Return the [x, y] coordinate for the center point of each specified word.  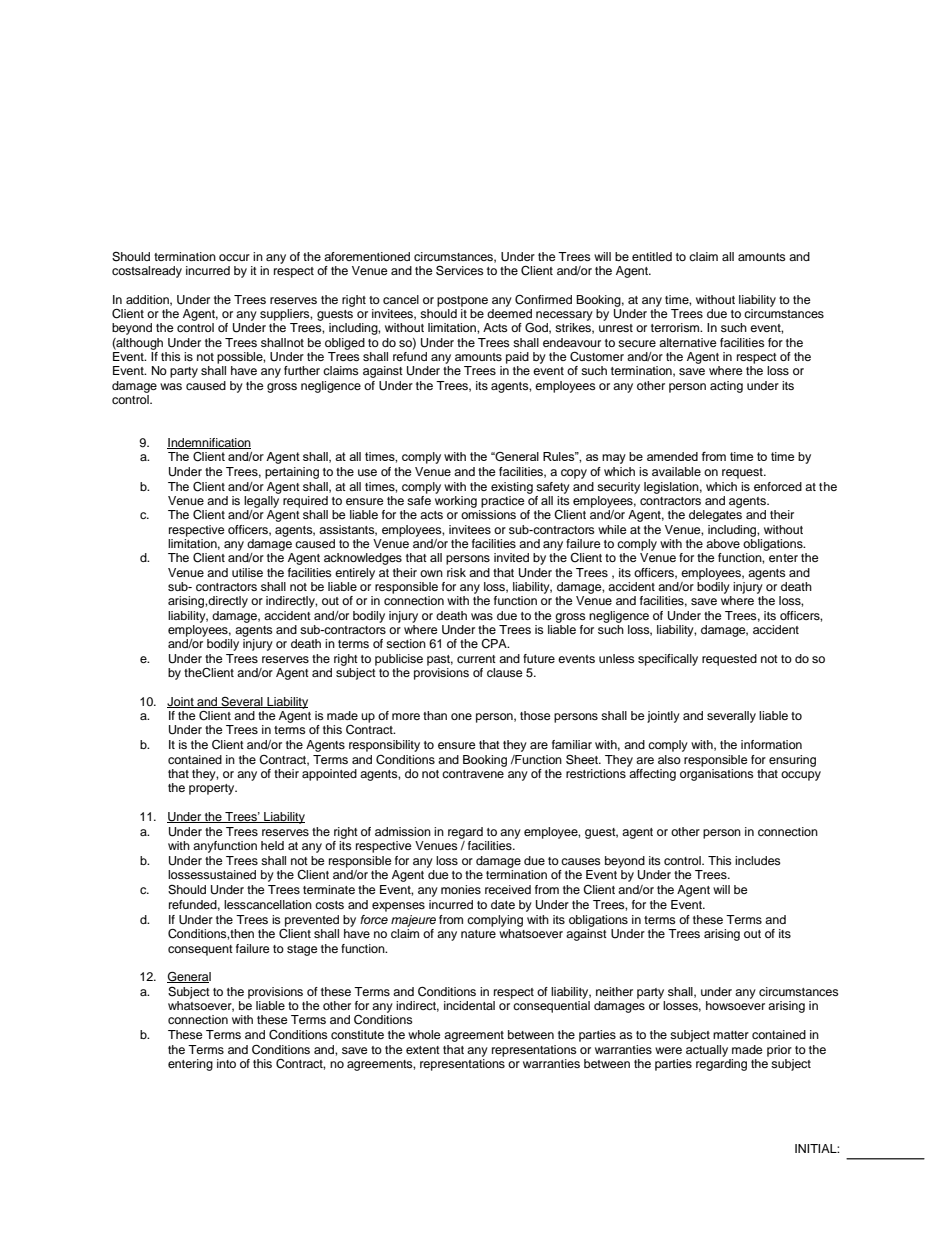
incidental [469, 1005]
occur [234, 257]
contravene [473, 774]
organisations [717, 775]
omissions [488, 514]
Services [460, 270]
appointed [329, 775]
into [226, 1063]
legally [261, 502]
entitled [652, 256]
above [723, 543]
